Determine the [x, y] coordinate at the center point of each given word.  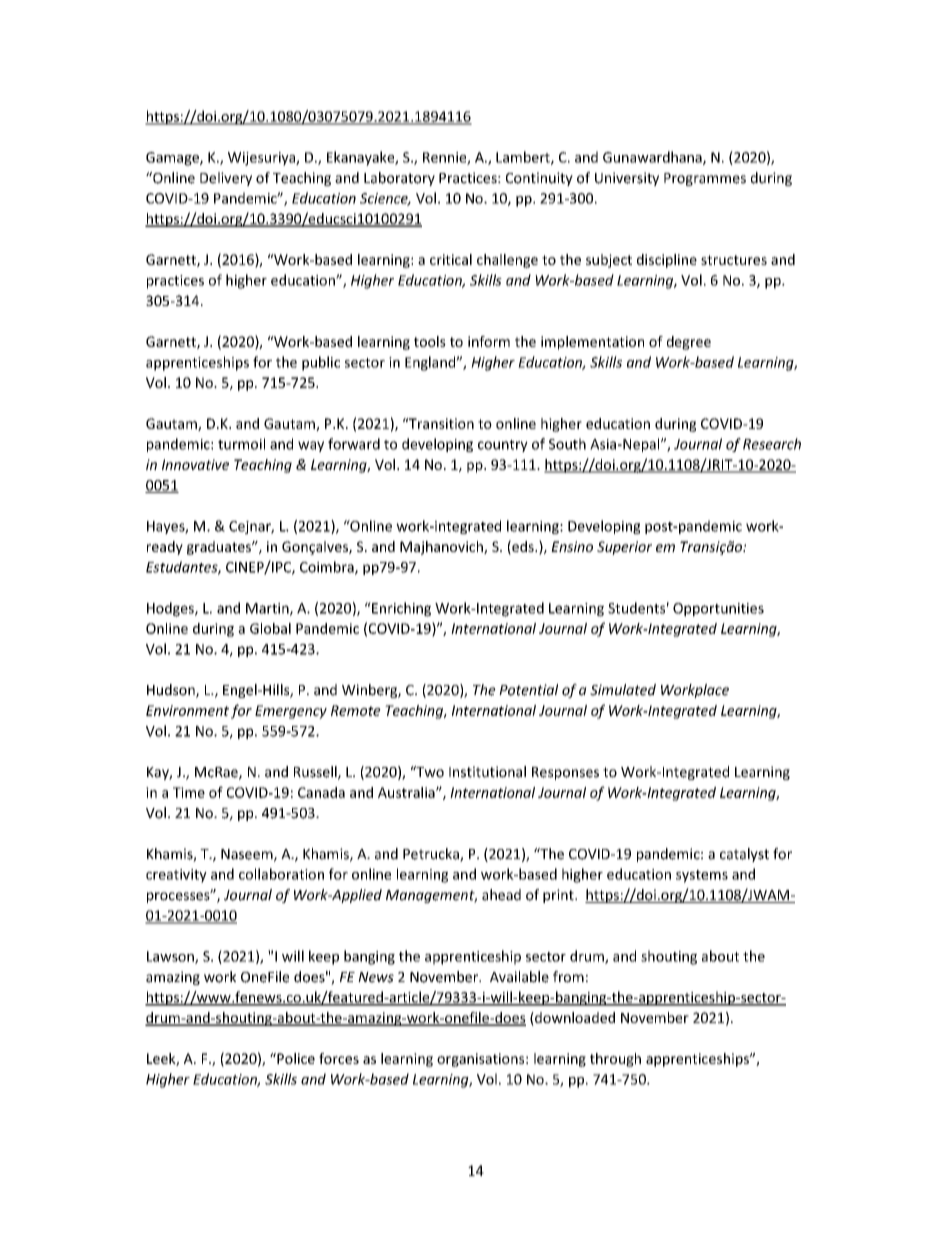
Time [189, 792]
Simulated [623, 690]
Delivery [226, 179]
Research [772, 444]
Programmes [705, 179]
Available [519, 977]
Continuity [539, 179]
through [615, 1060]
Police [295, 1058]
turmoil [241, 444]
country [503, 446]
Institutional [487, 772]
